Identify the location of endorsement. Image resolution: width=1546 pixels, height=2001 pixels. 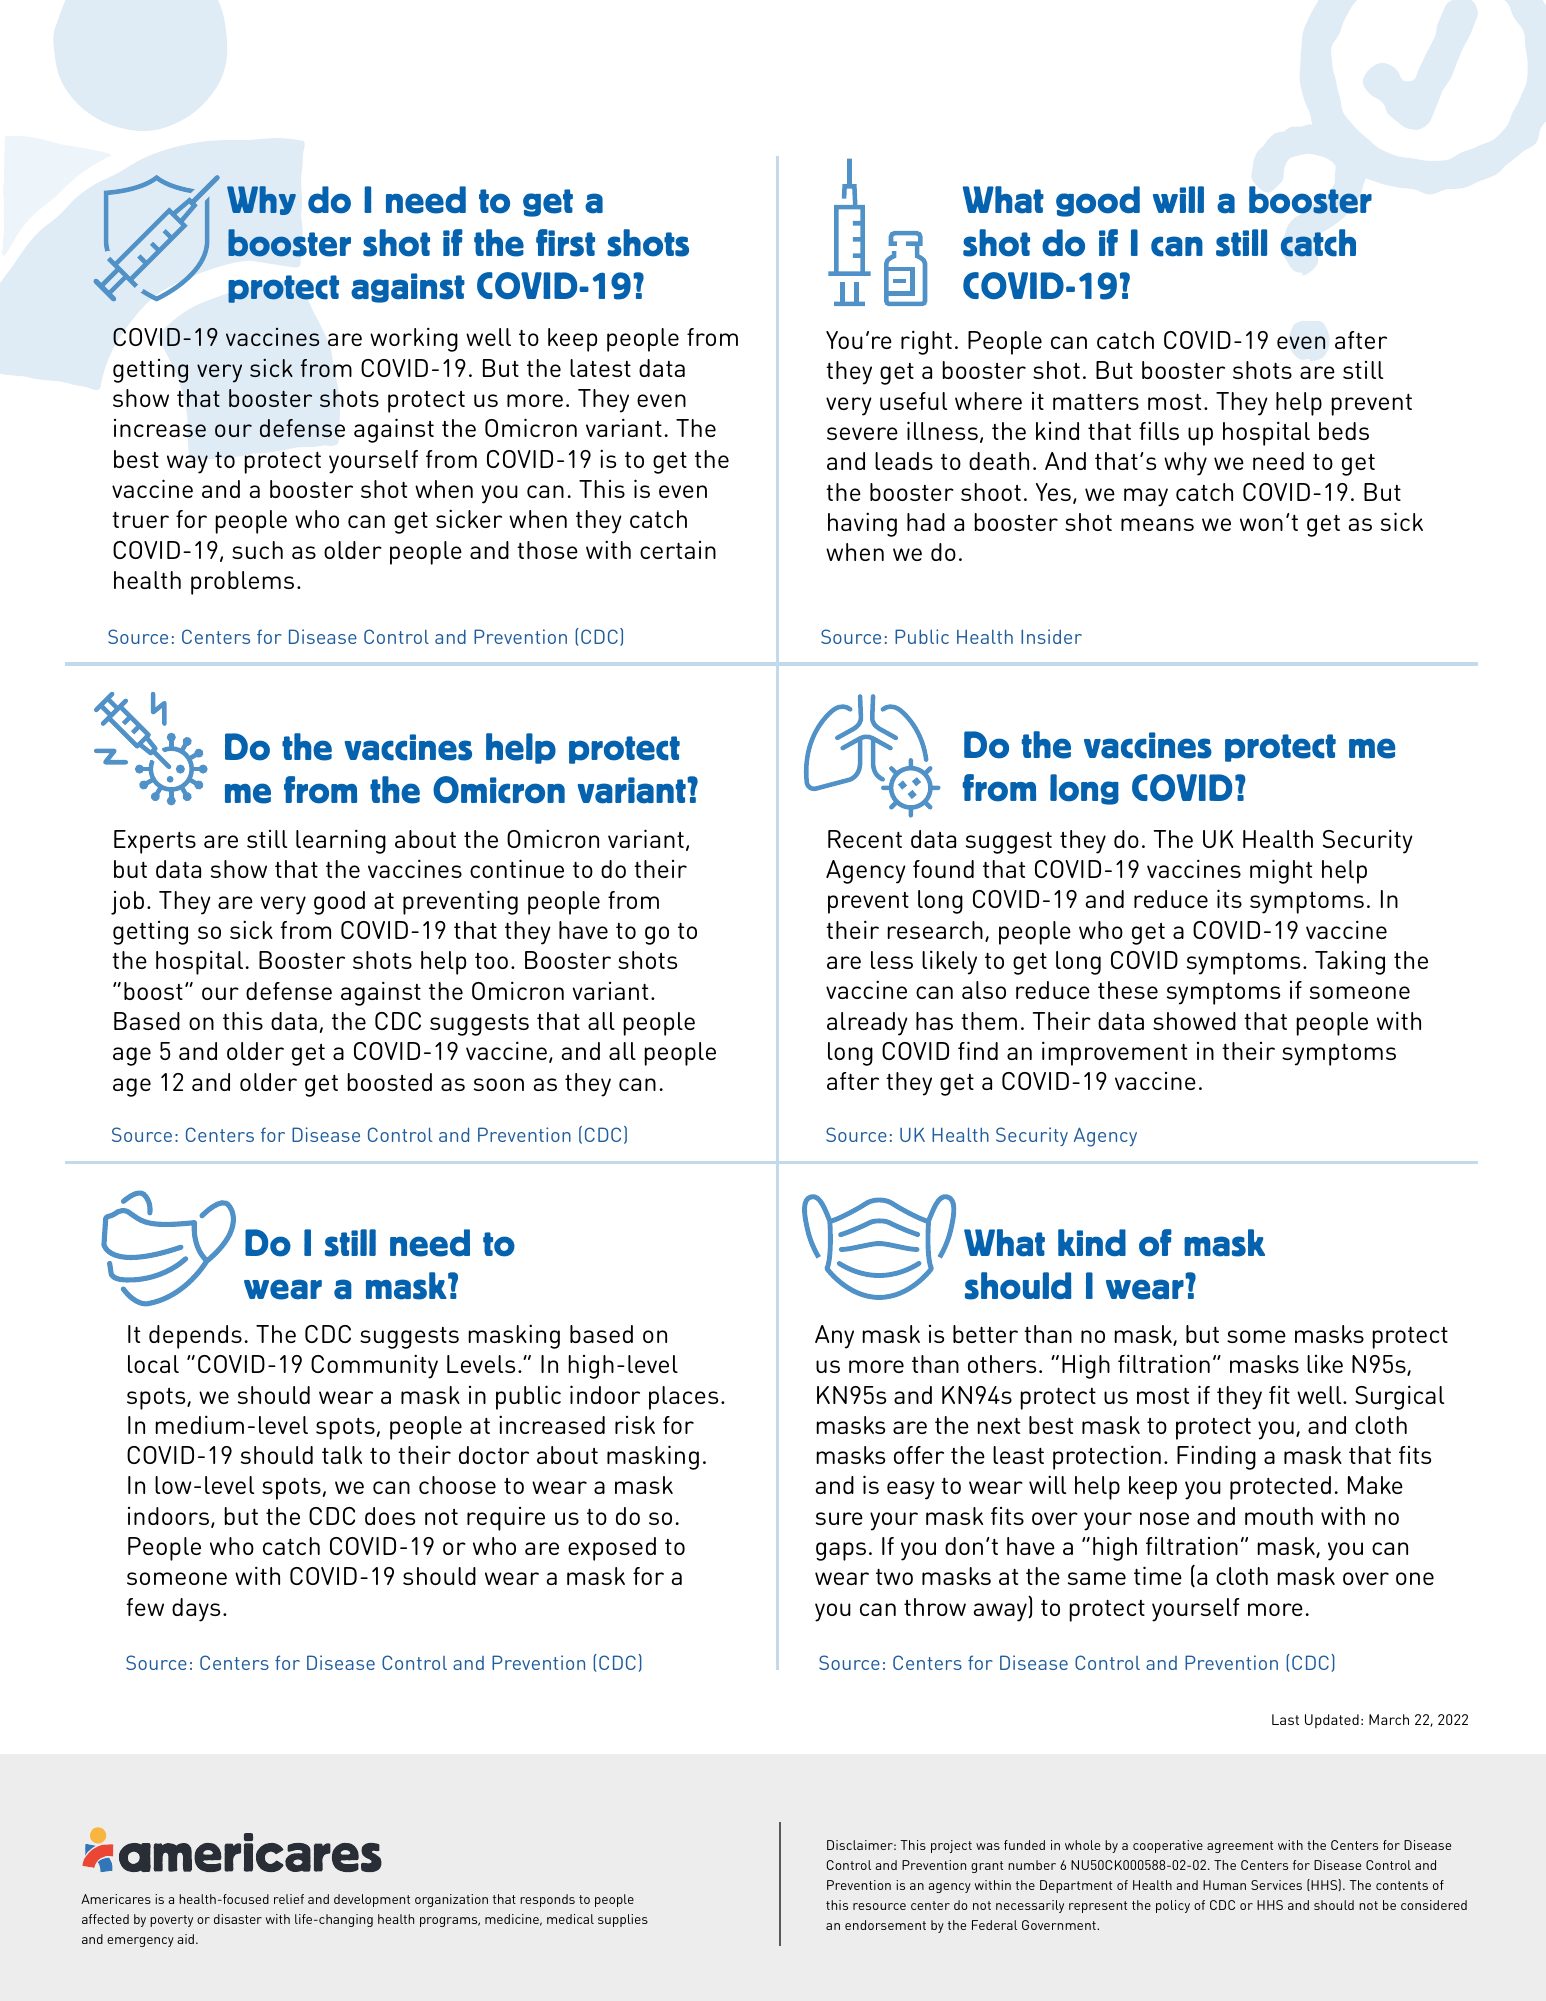
(885, 1925).
